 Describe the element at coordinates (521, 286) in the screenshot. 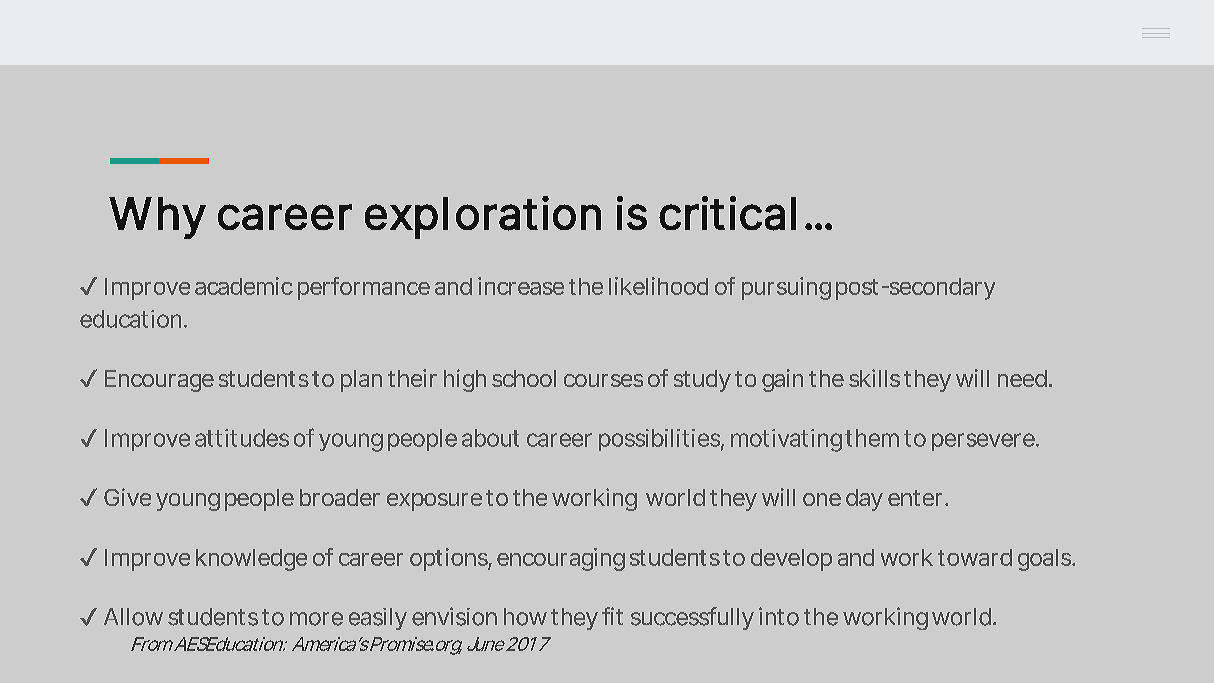

I see `increase` at that location.
